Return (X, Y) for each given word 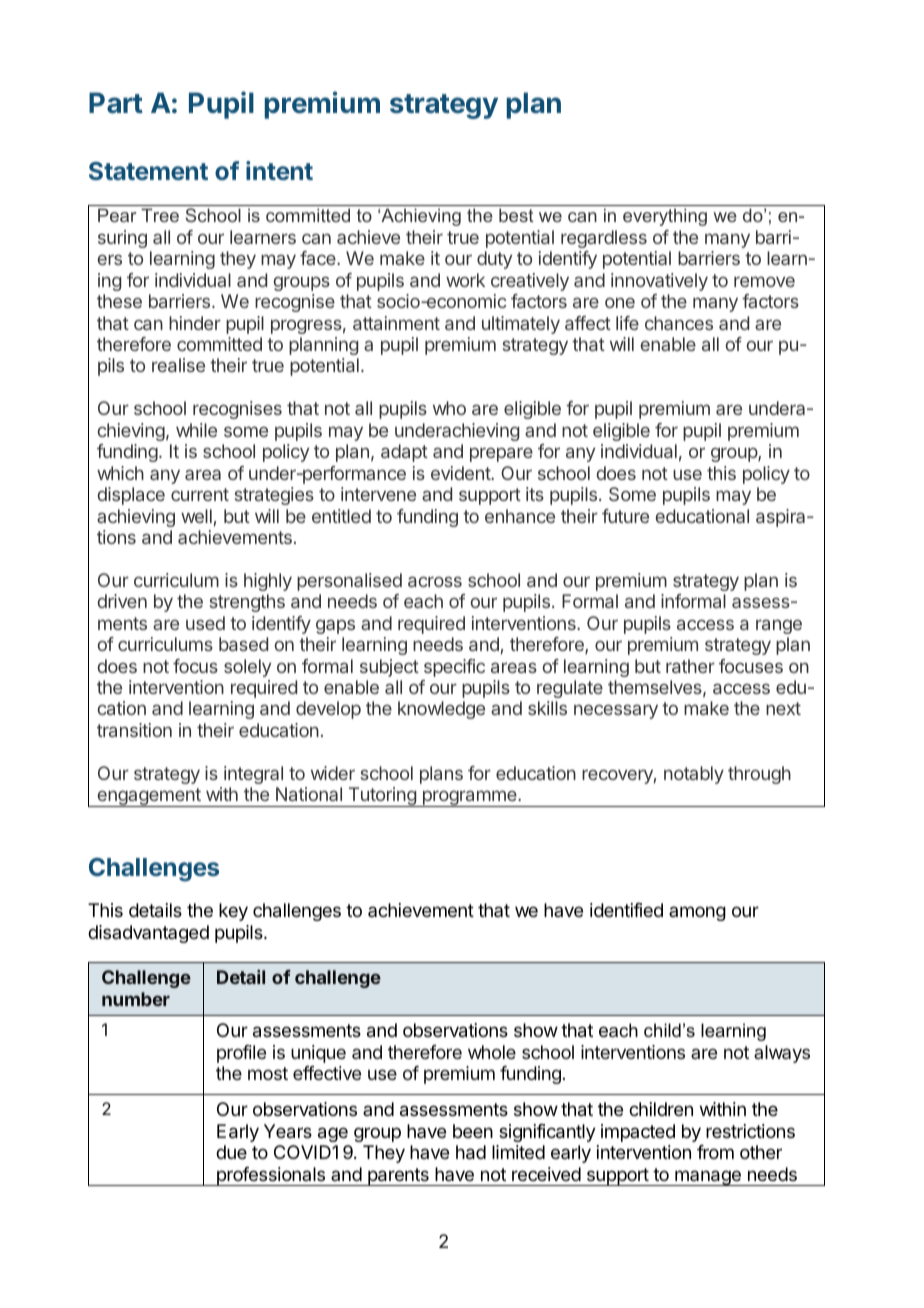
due (231, 1152)
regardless (604, 239)
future (625, 516)
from (715, 1152)
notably (694, 775)
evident (461, 473)
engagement (149, 797)
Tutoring (382, 797)
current (200, 494)
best (516, 215)
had (471, 1152)
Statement (148, 171)
